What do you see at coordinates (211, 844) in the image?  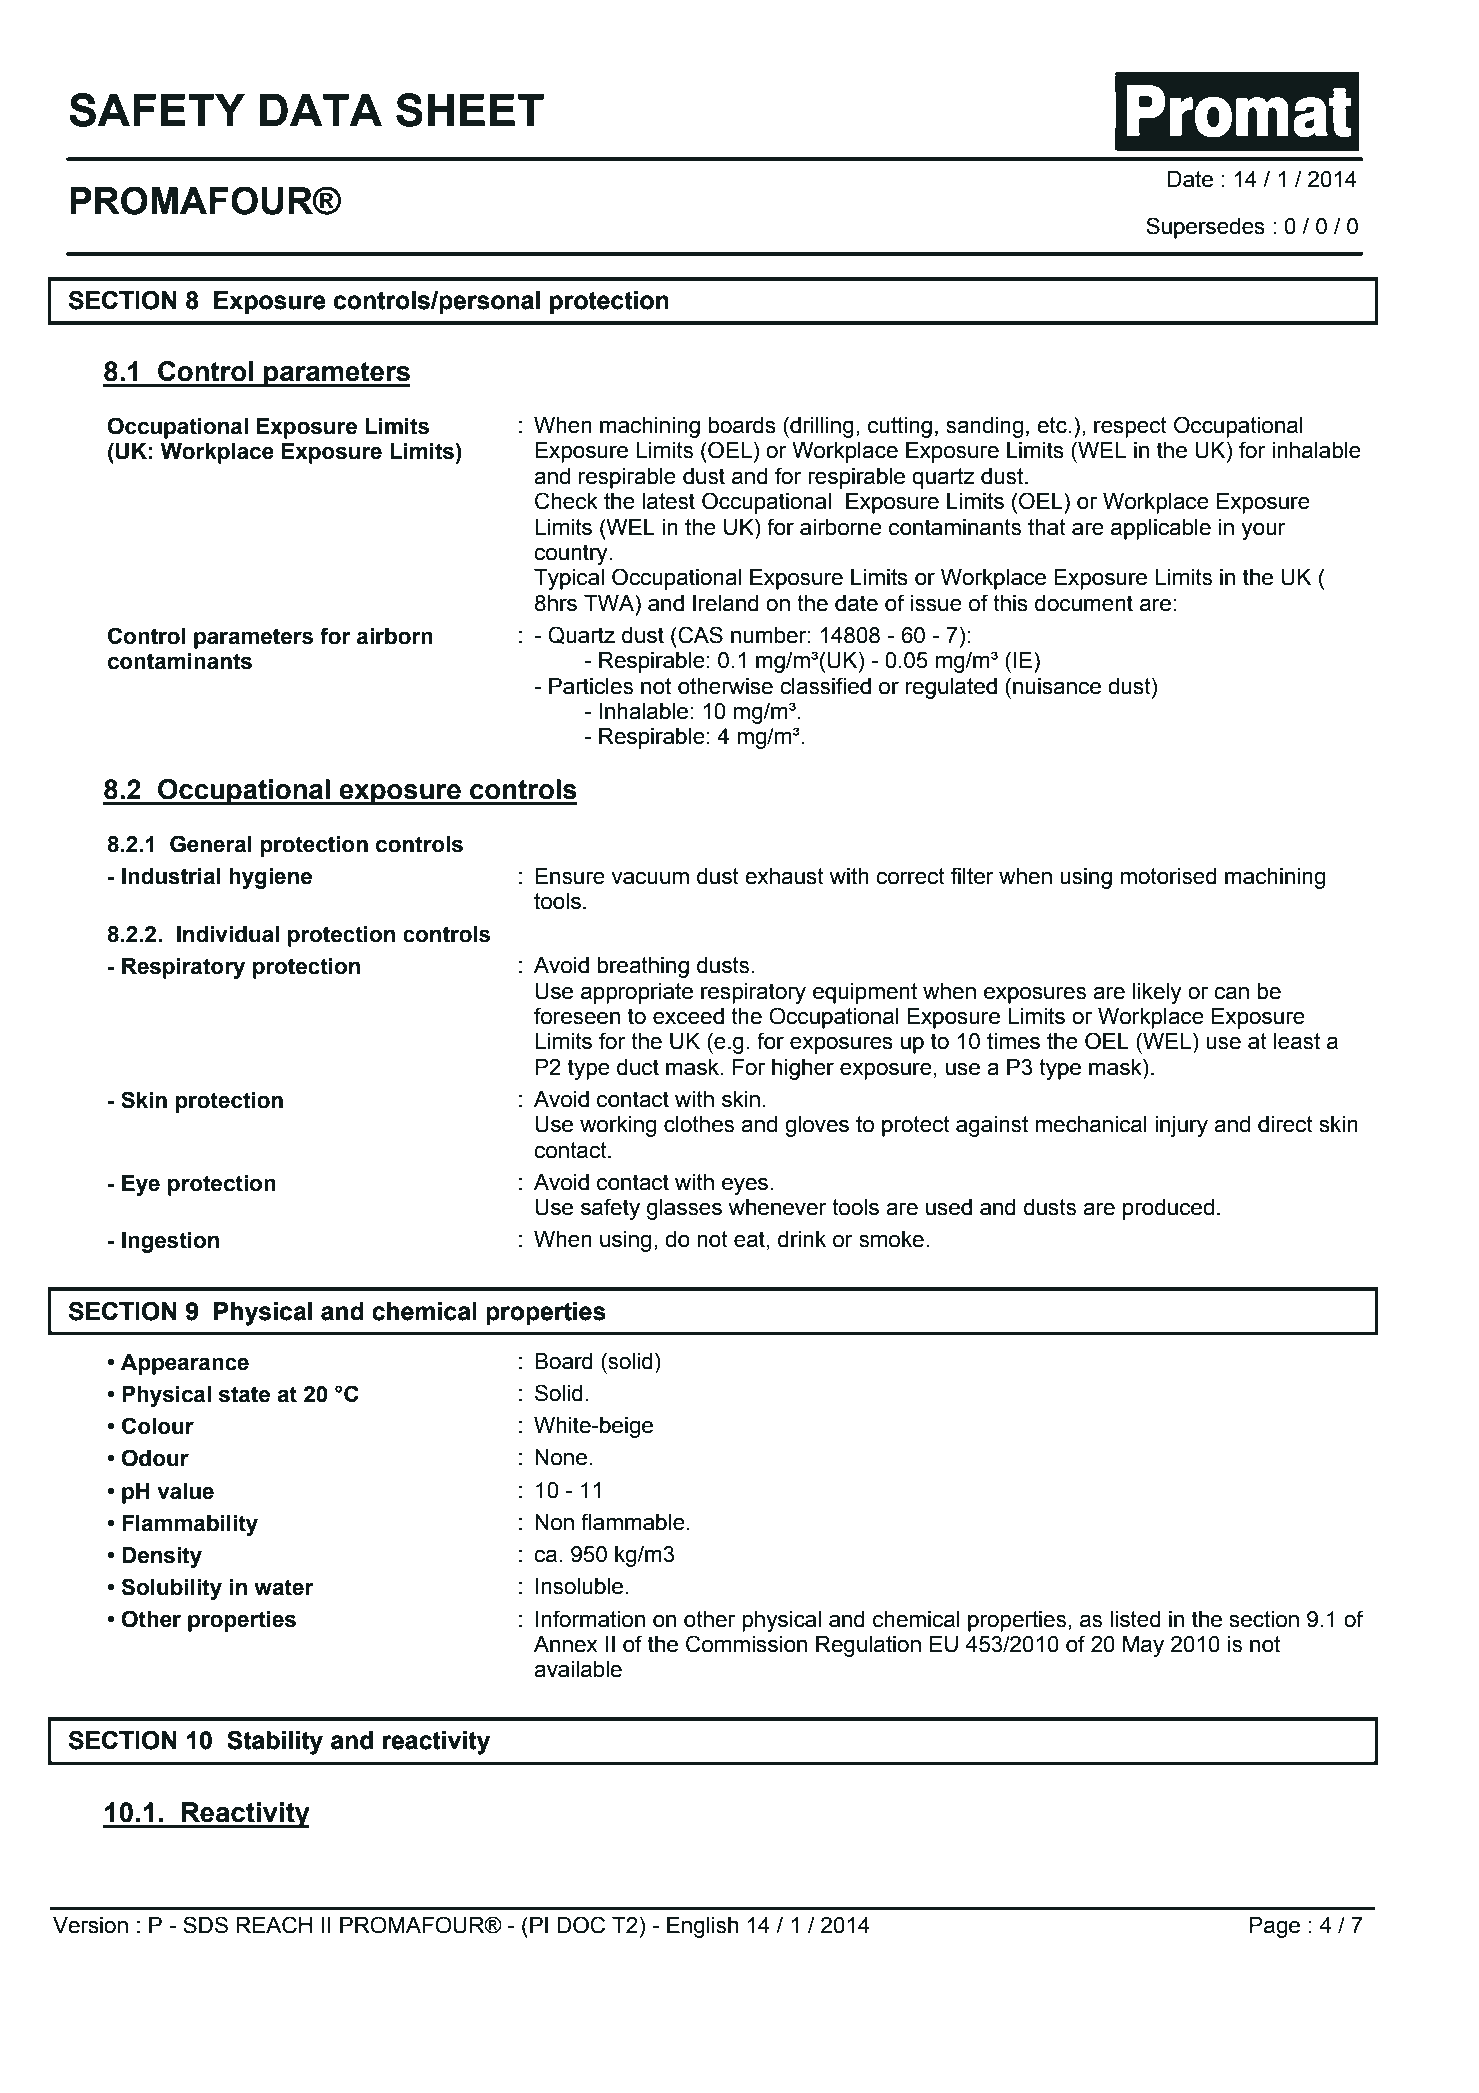 I see `General` at bounding box center [211, 844].
